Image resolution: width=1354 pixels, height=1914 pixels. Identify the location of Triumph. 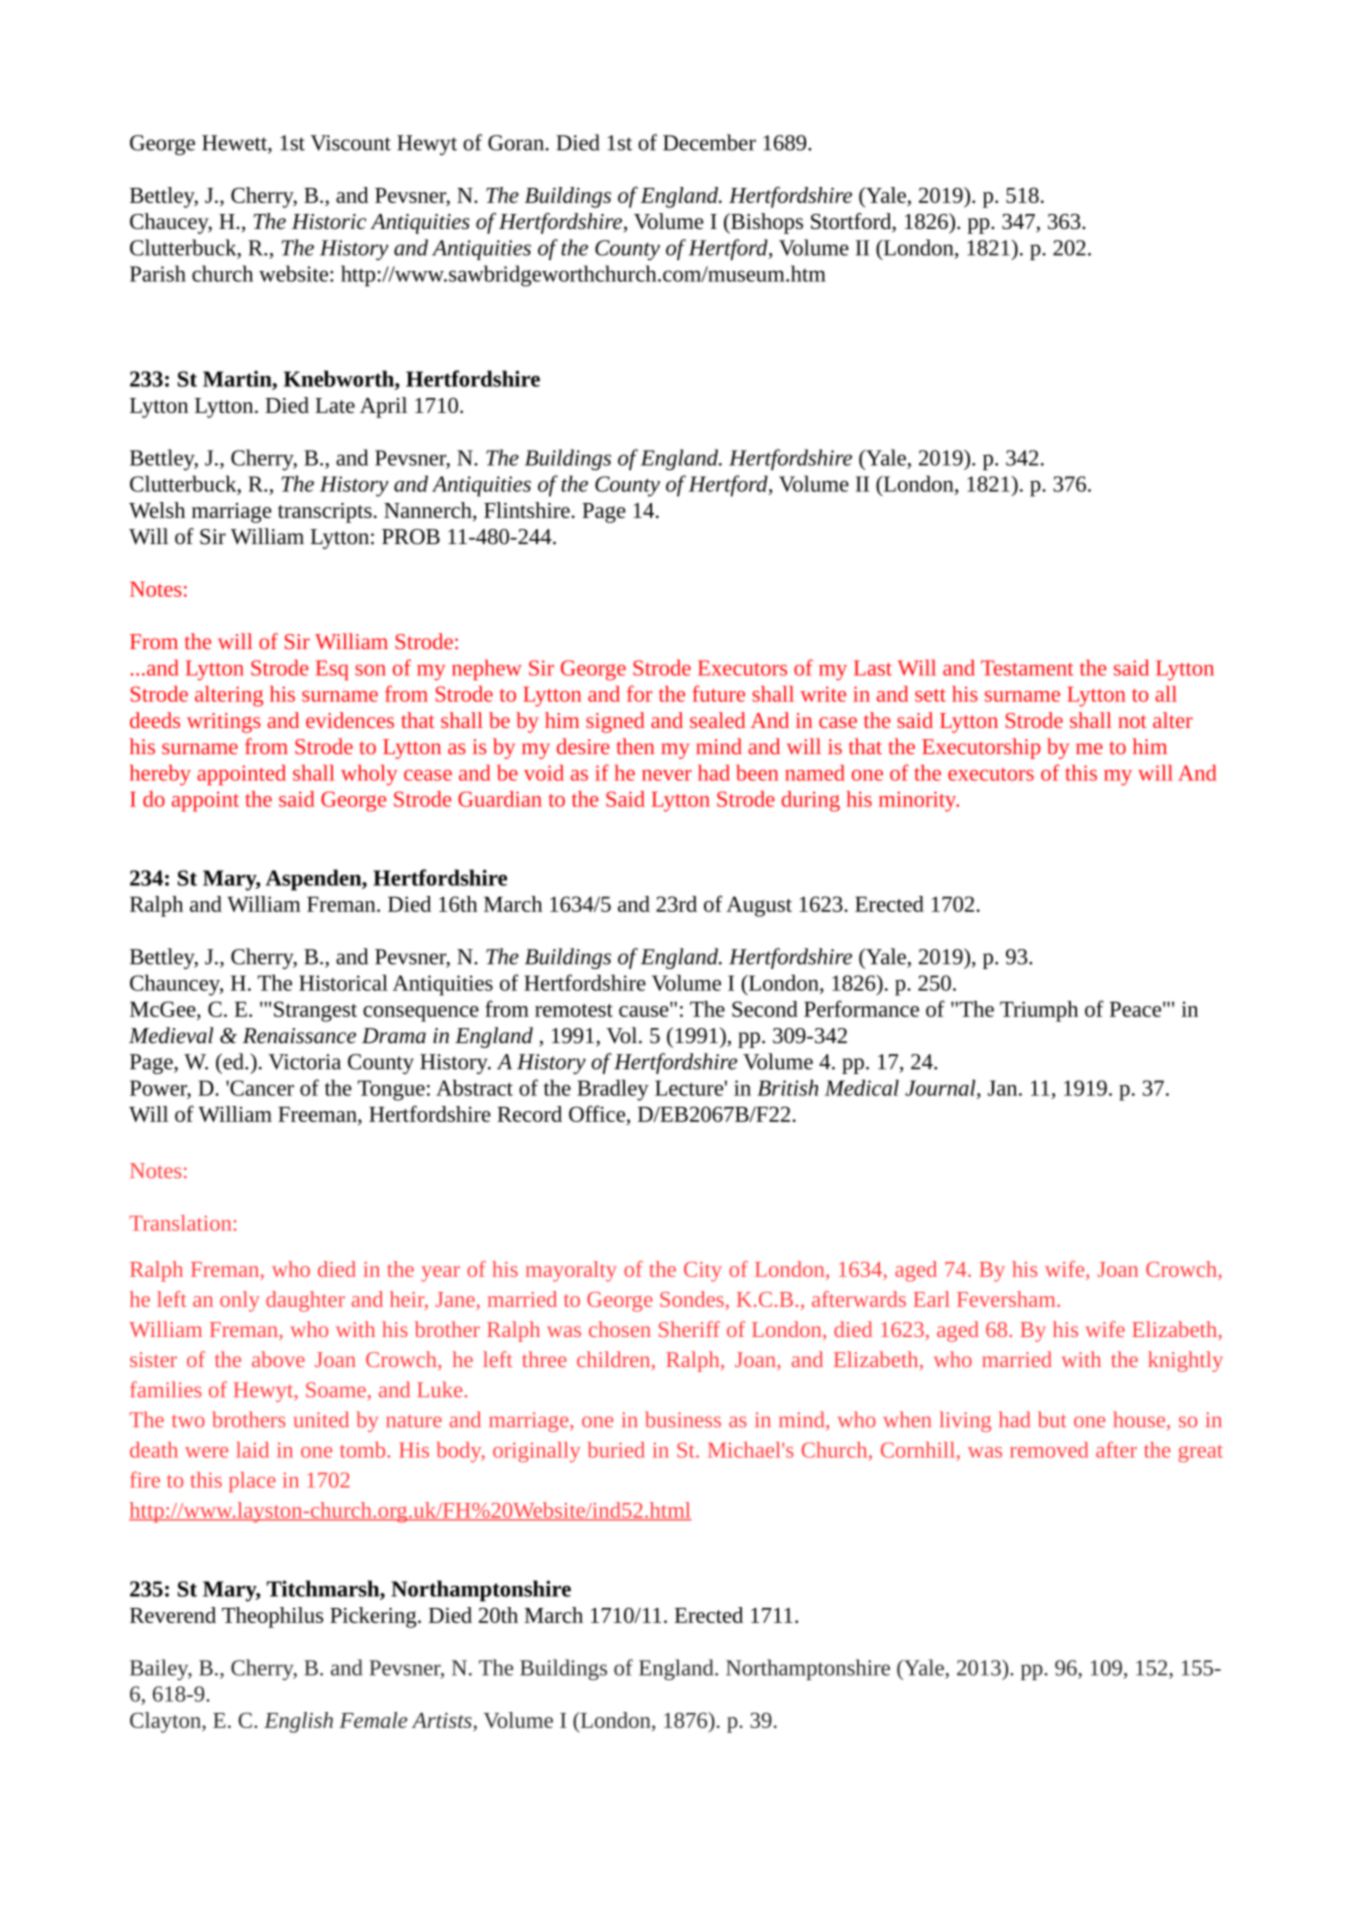
(1039, 1011).
